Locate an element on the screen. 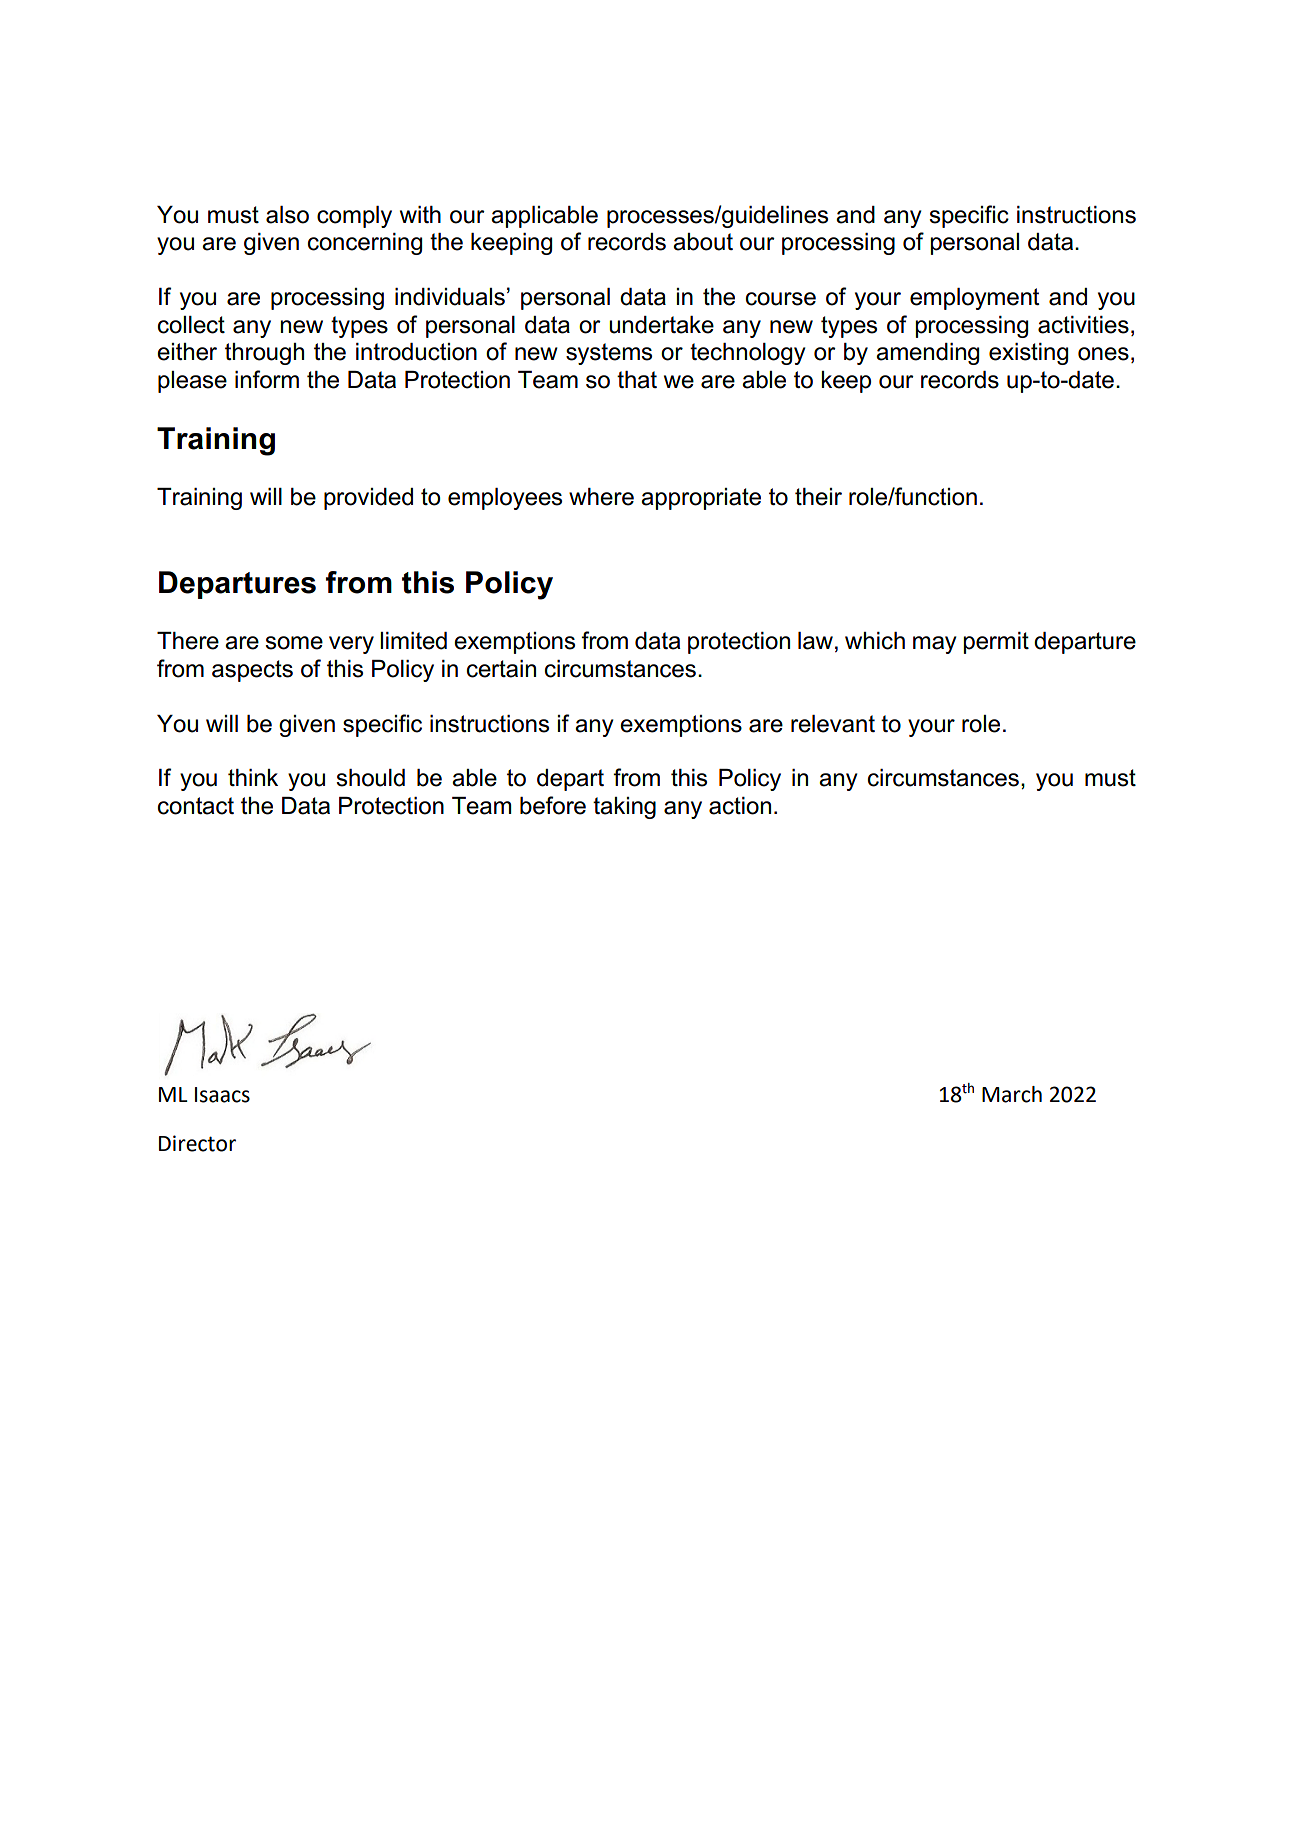 The width and height of the screenshot is (1291, 1825). provided is located at coordinates (368, 499).
